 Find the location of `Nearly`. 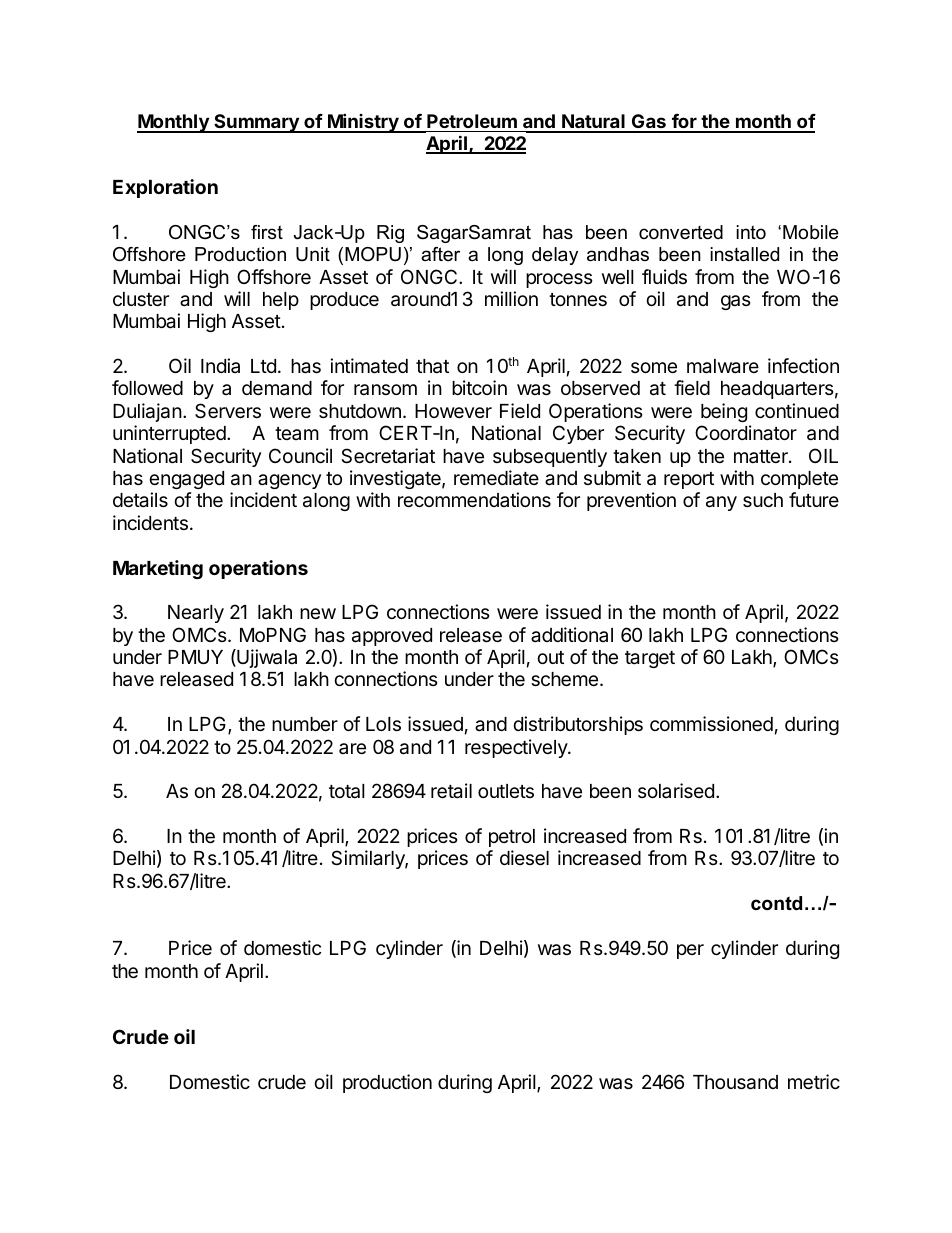

Nearly is located at coordinates (196, 614).
